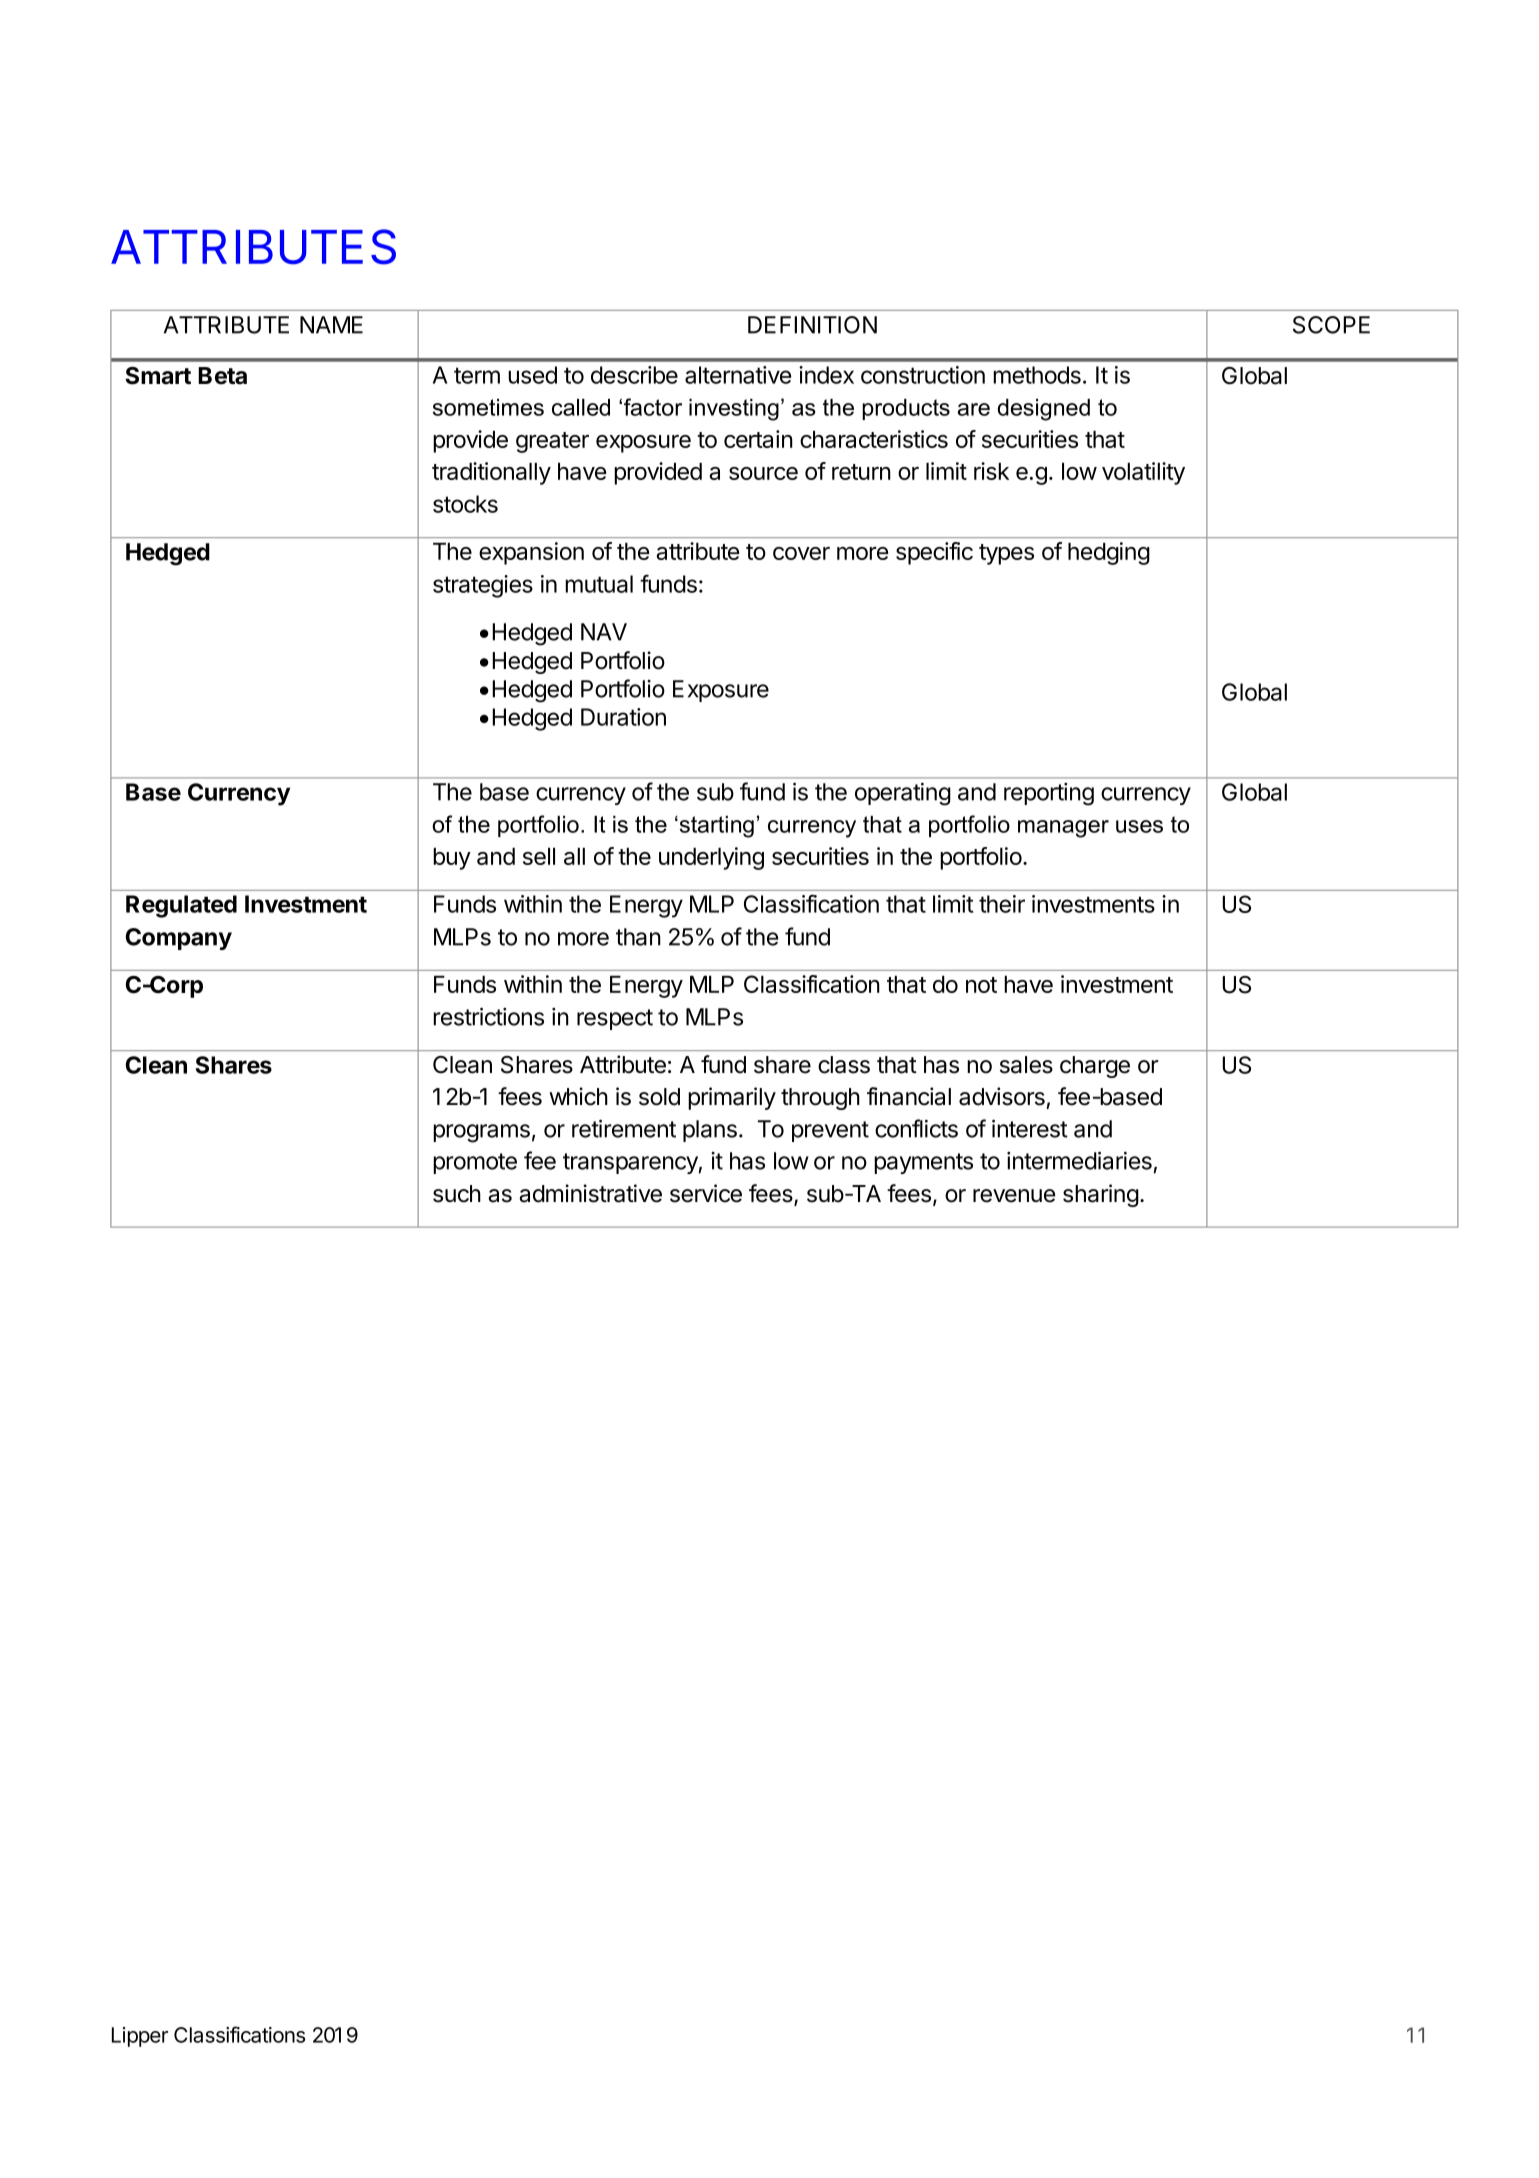 The height and width of the page is (2178, 1539). Describe the element at coordinates (1109, 553) in the page. I see `hedging` at that location.
